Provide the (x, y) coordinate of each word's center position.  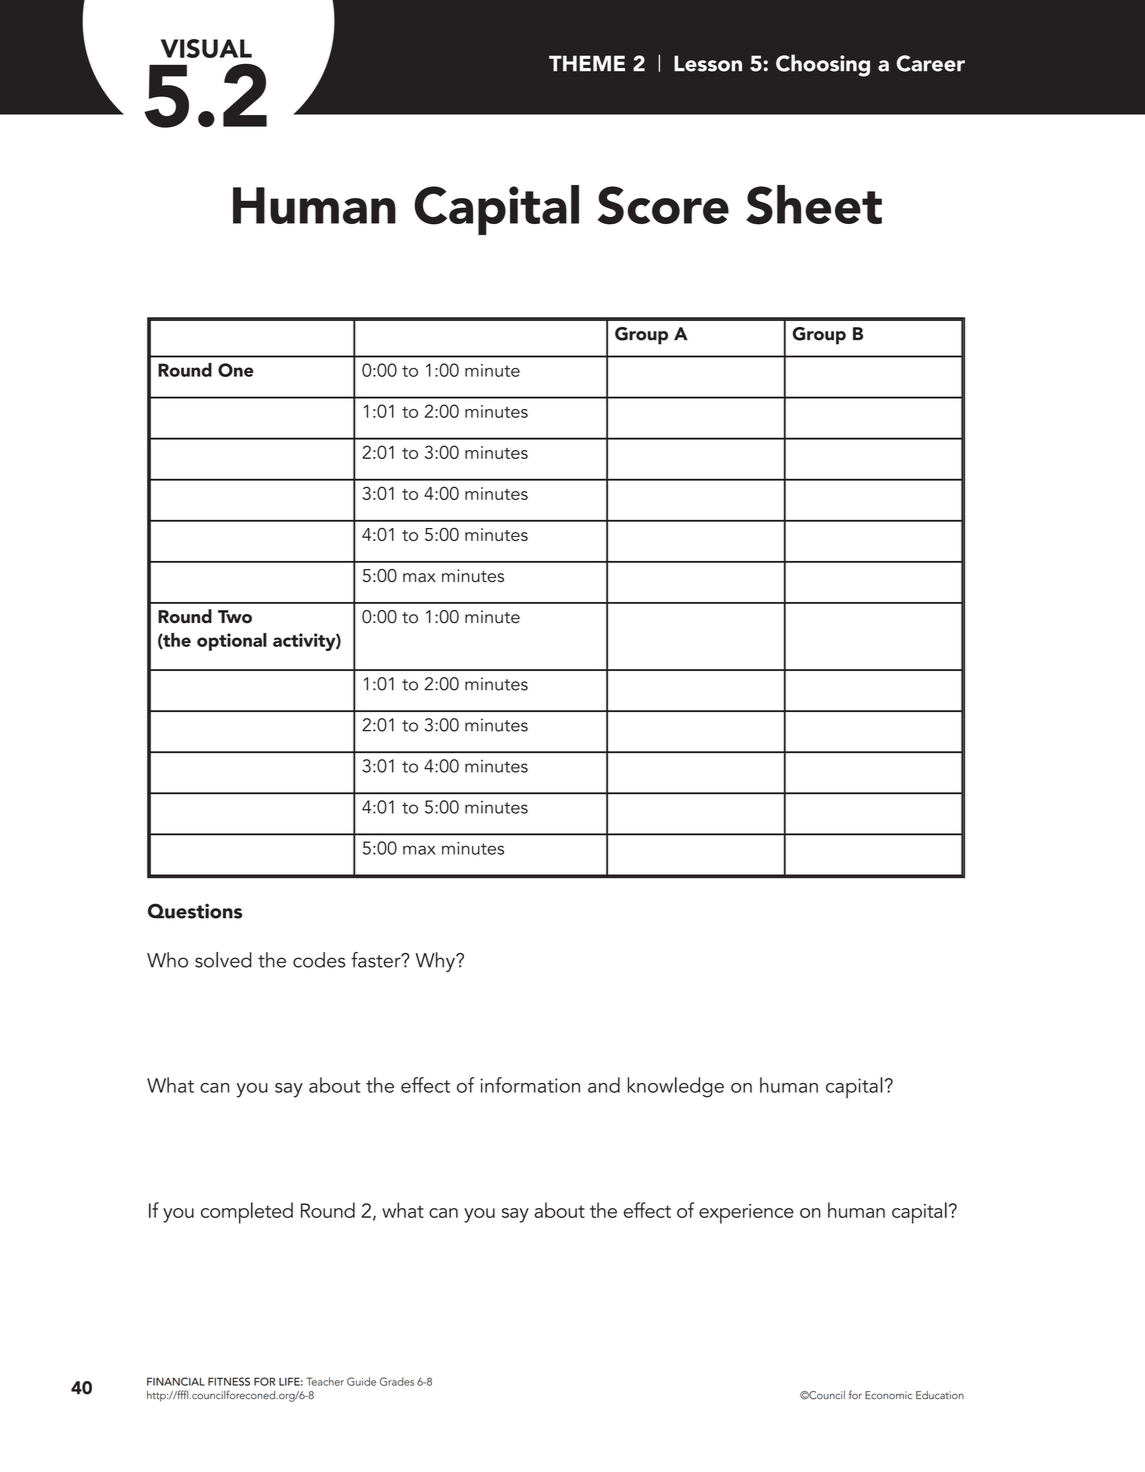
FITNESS (229, 1381)
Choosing (823, 65)
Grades (397, 1381)
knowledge (676, 1087)
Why (436, 962)
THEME (587, 63)
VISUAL (206, 48)
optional (232, 642)
